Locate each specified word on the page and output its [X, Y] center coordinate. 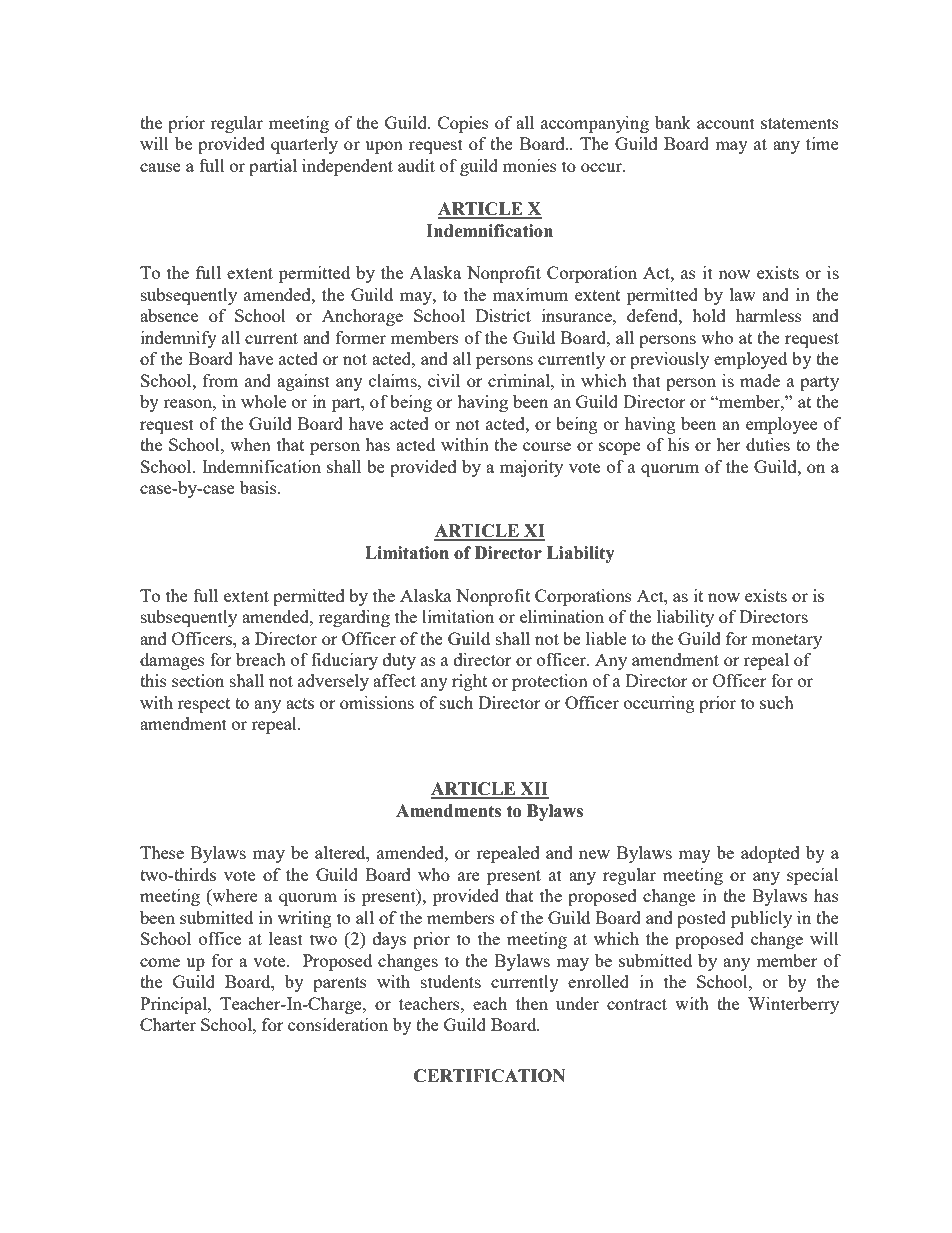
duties [768, 444]
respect [204, 705]
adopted [770, 854]
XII [533, 790]
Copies [463, 124]
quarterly [304, 145]
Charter [168, 1024]
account [726, 123]
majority [531, 468]
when [250, 444]
